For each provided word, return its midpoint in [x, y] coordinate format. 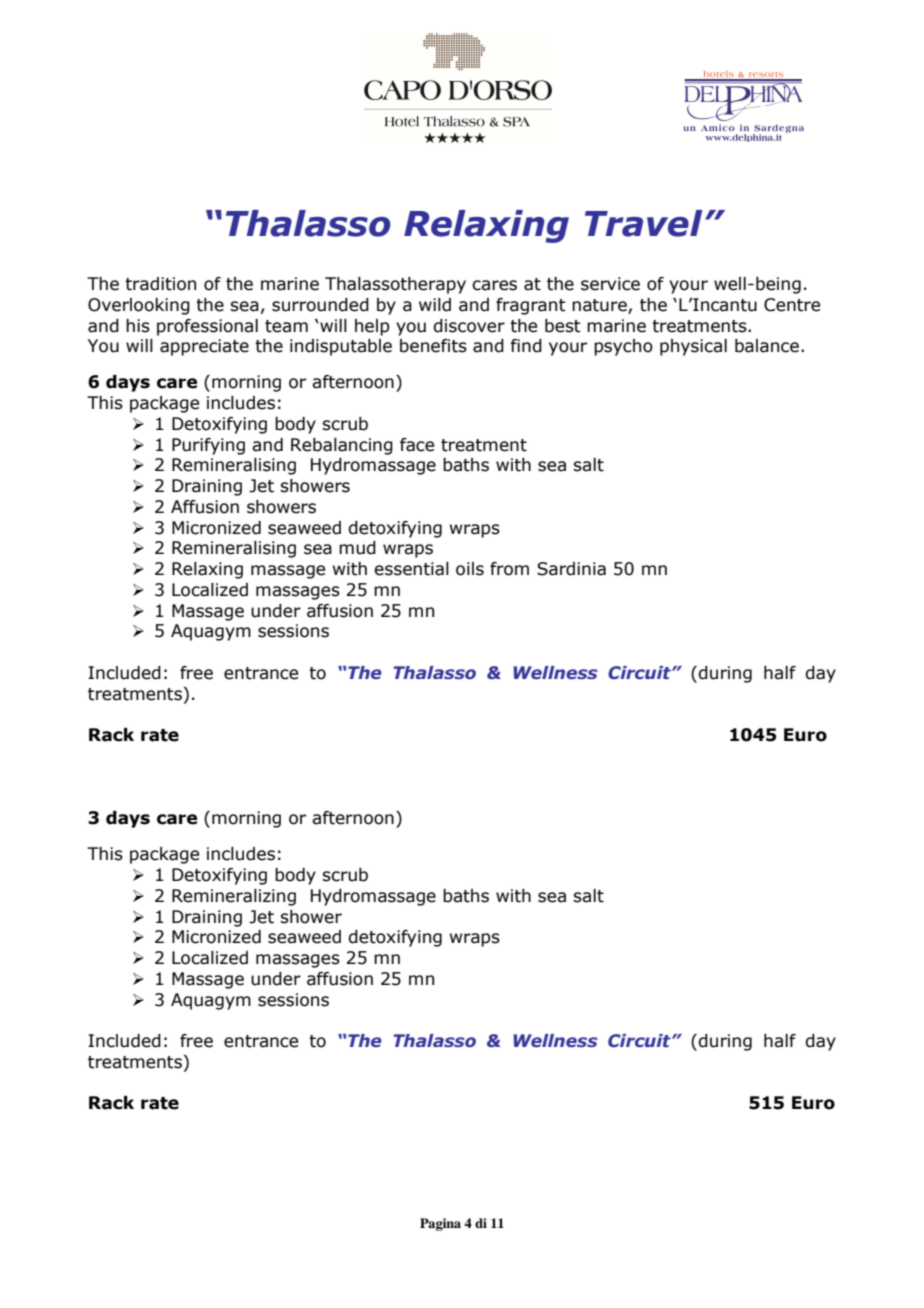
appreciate [204, 347]
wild [435, 305]
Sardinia [571, 569]
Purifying [208, 446]
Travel [644, 223]
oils [470, 569]
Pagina [440, 1224]
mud [357, 548]
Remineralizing [234, 897]
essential [411, 569]
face [417, 445]
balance [767, 346]
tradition [160, 284]
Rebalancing [342, 446]
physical [693, 347]
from [509, 569]
